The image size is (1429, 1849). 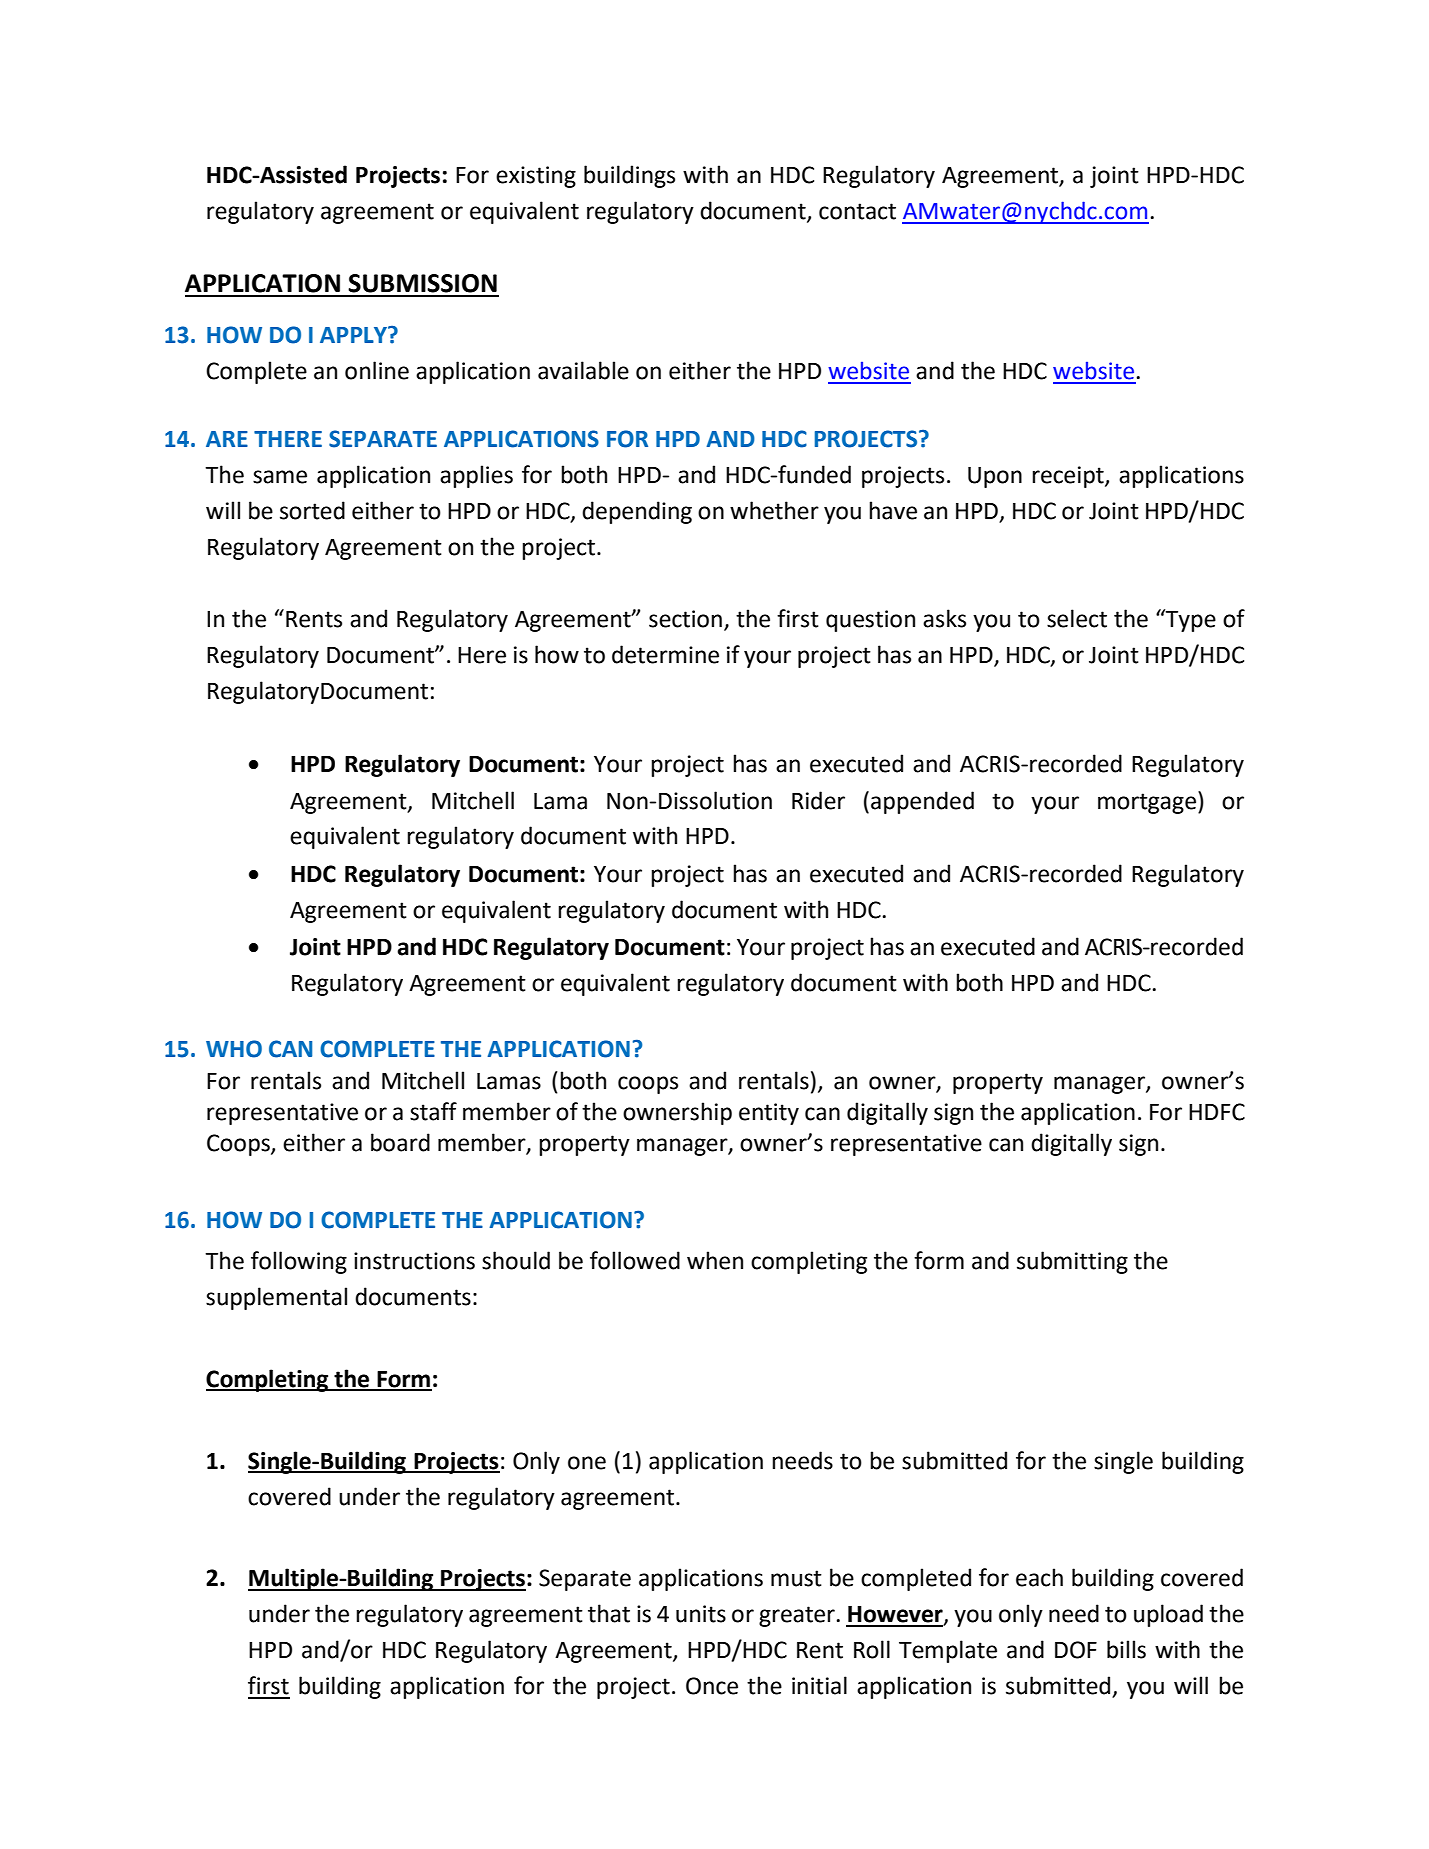 What do you see at coordinates (234, 1049) in the screenshot?
I see `WHO` at bounding box center [234, 1049].
